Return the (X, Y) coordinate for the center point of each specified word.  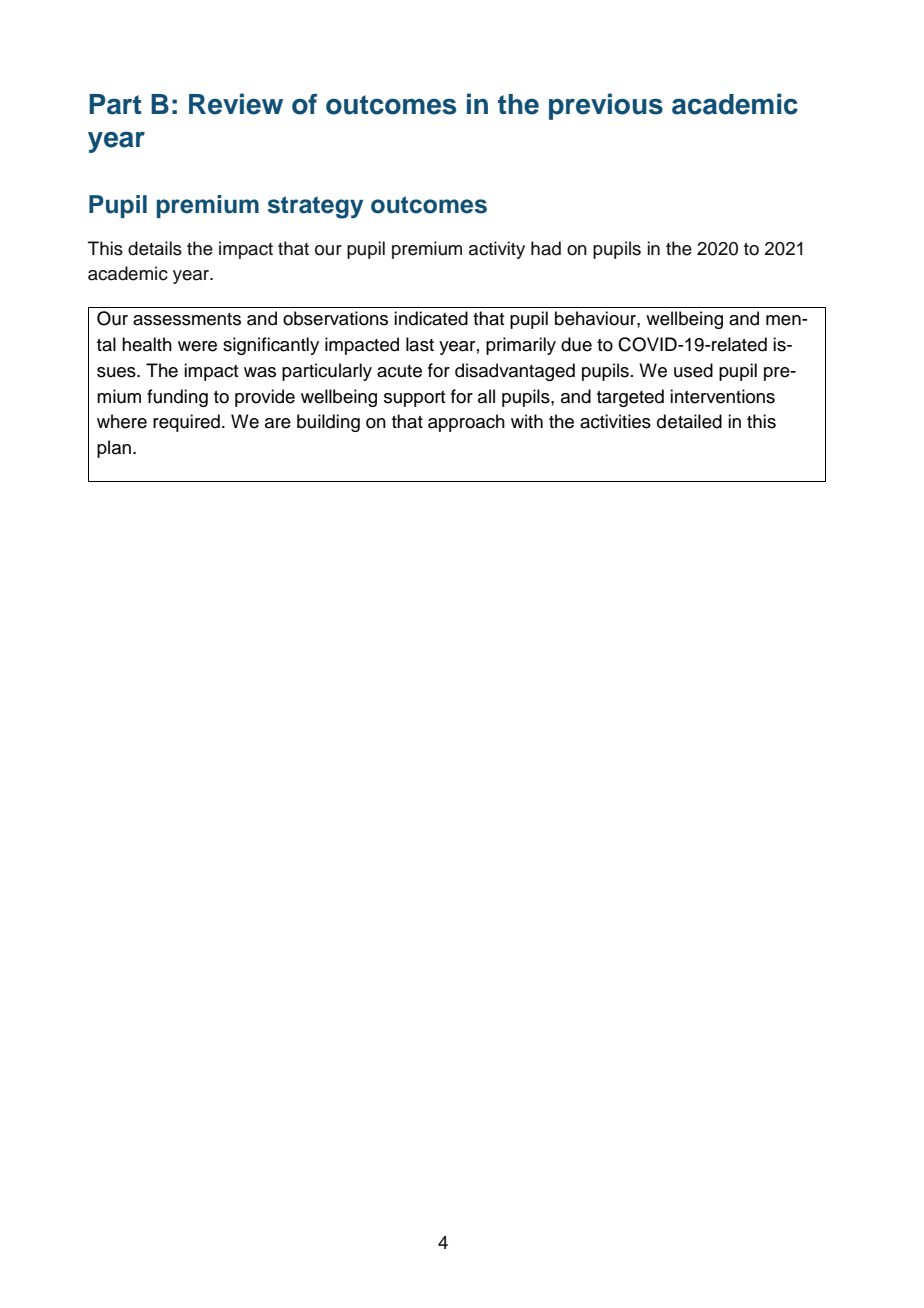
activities (615, 421)
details (155, 248)
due (576, 344)
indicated (431, 318)
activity (497, 250)
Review (236, 104)
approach (466, 423)
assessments (187, 319)
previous (606, 106)
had (546, 248)
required (186, 423)
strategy (315, 207)
